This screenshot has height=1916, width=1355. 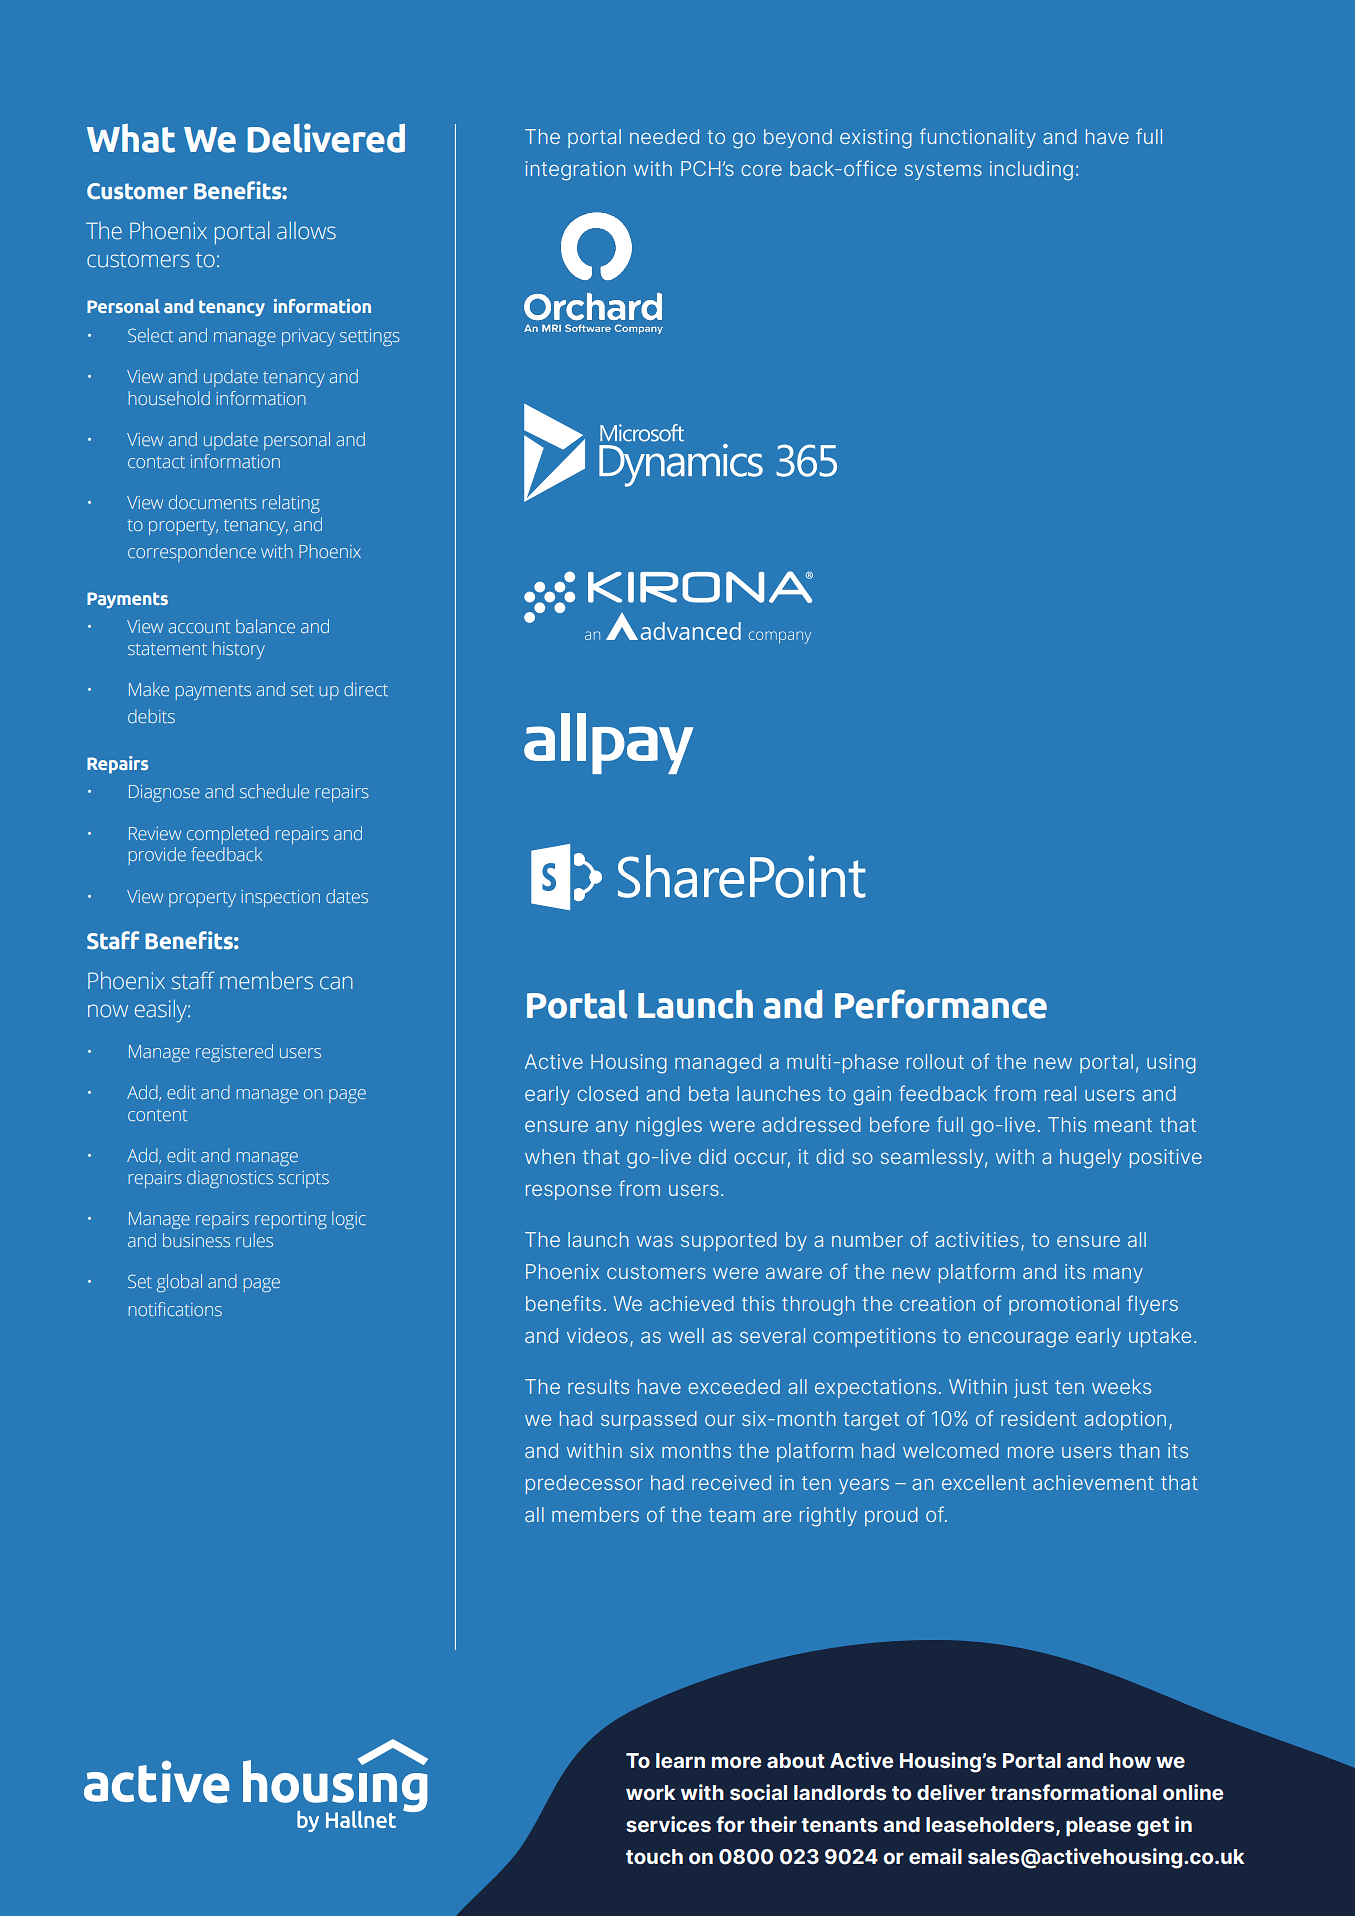 I want to click on direct, so click(x=366, y=689).
